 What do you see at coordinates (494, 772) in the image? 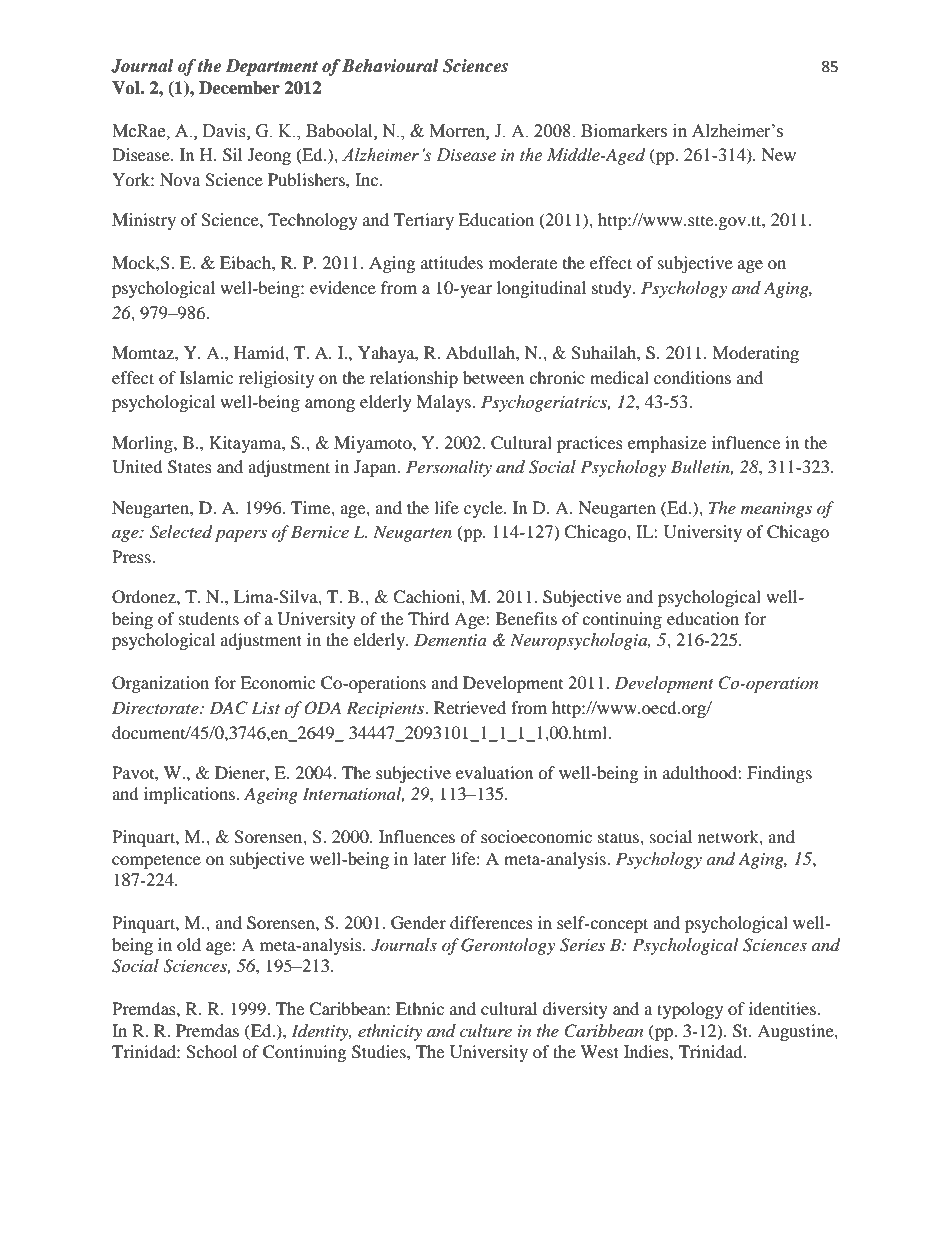
I see `evaluation` at bounding box center [494, 772].
